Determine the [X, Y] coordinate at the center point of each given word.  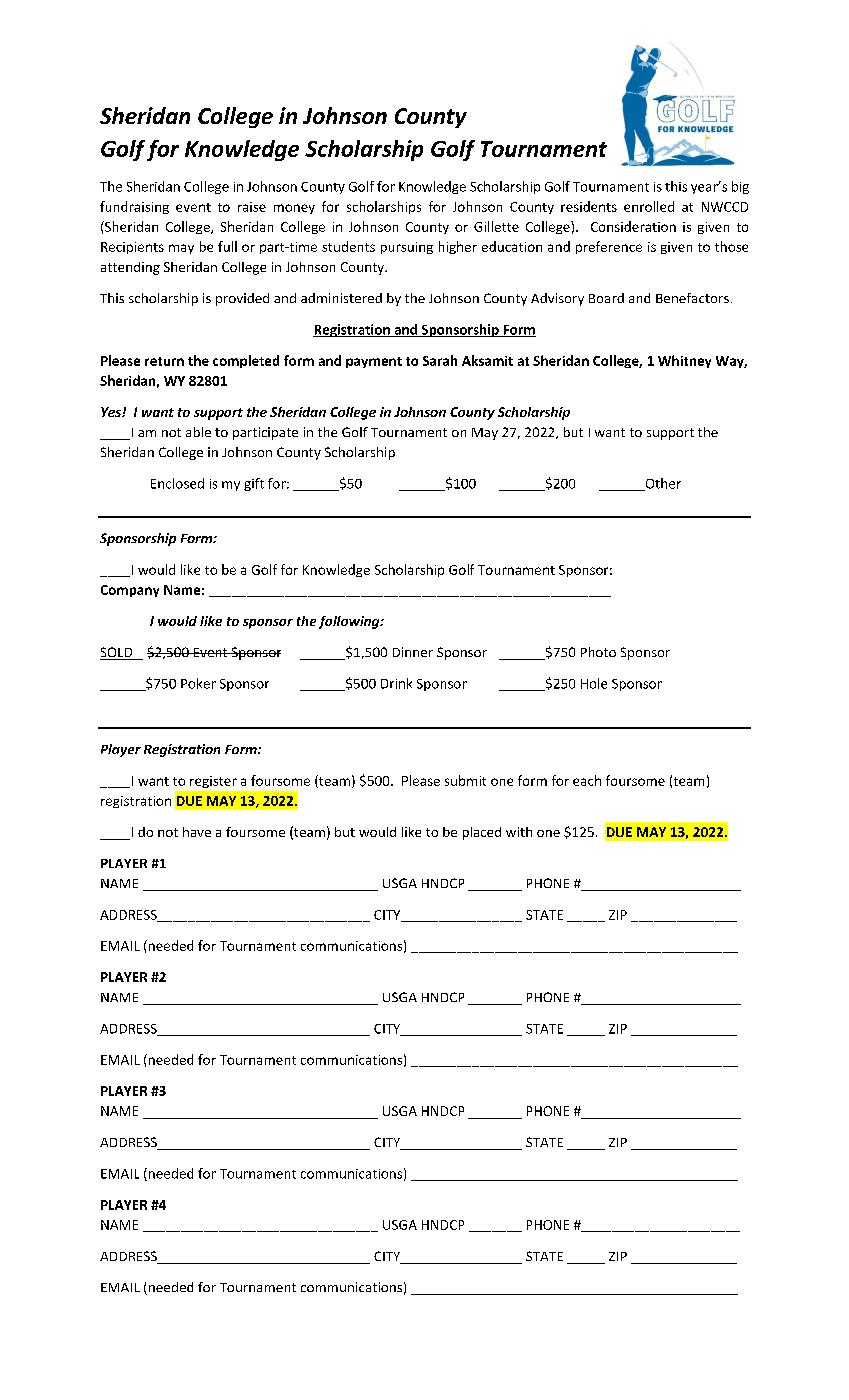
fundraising [134, 207]
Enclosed [177, 483]
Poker [198, 683]
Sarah [440, 360]
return [164, 361]
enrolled [649, 206]
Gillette [496, 226]
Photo [598, 652]
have [197, 832]
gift [254, 484]
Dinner [413, 652]
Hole [594, 683]
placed [482, 833]
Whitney [684, 361]
